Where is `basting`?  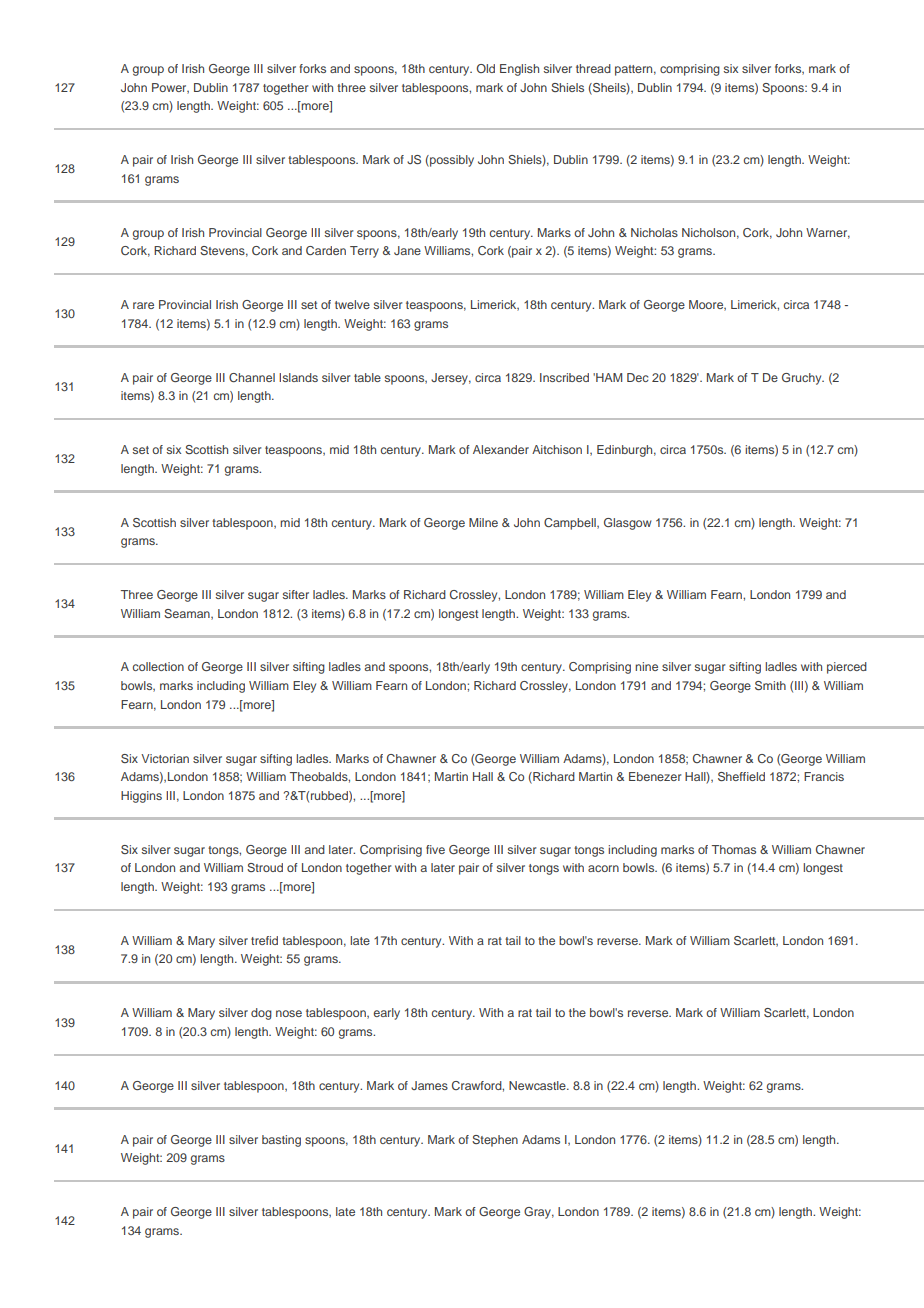 basting is located at coordinates (281, 1141).
